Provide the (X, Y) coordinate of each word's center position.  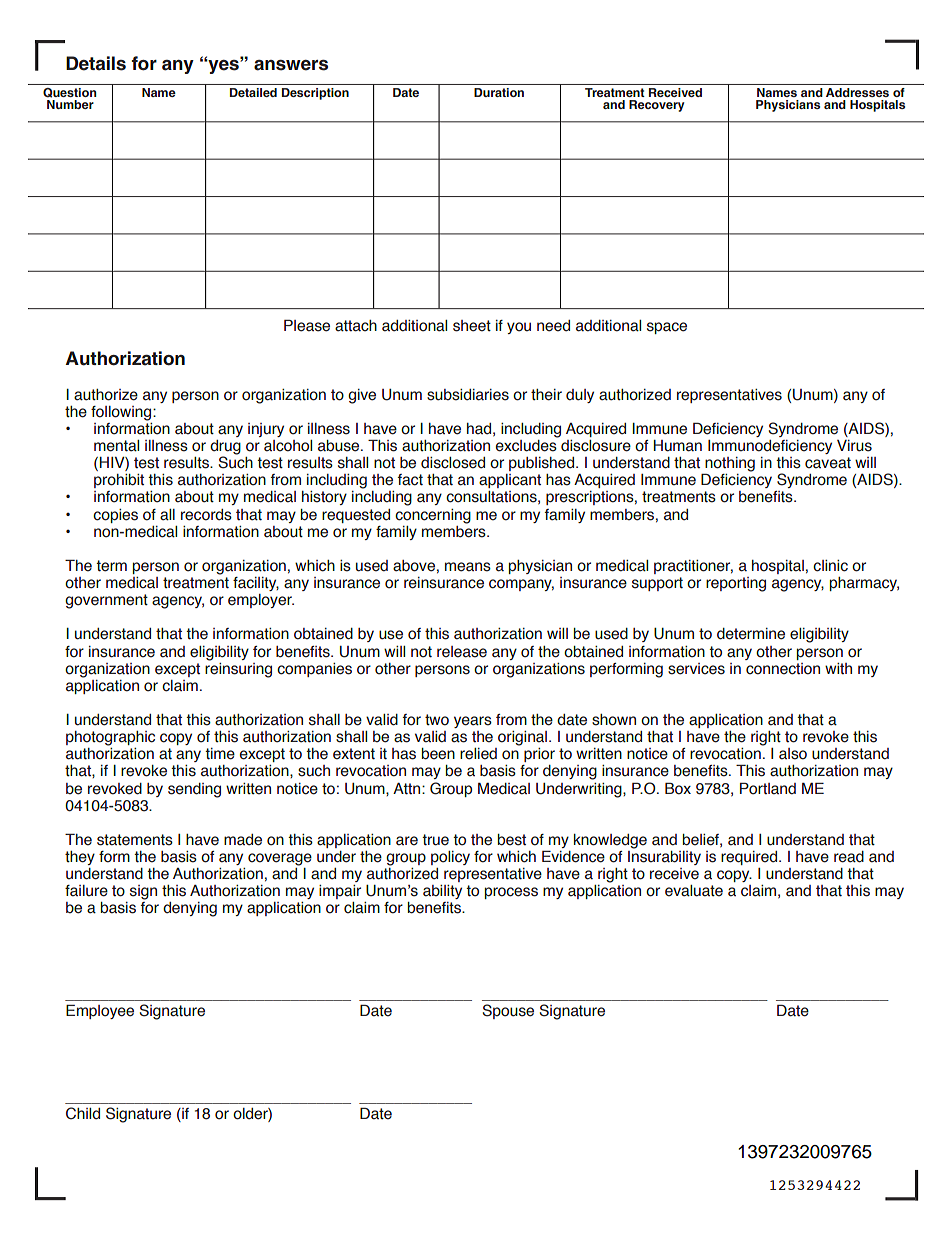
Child (83, 1113)
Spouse (508, 1011)
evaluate (694, 891)
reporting (736, 584)
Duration (499, 92)
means (468, 567)
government (106, 601)
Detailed (253, 92)
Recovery (656, 106)
